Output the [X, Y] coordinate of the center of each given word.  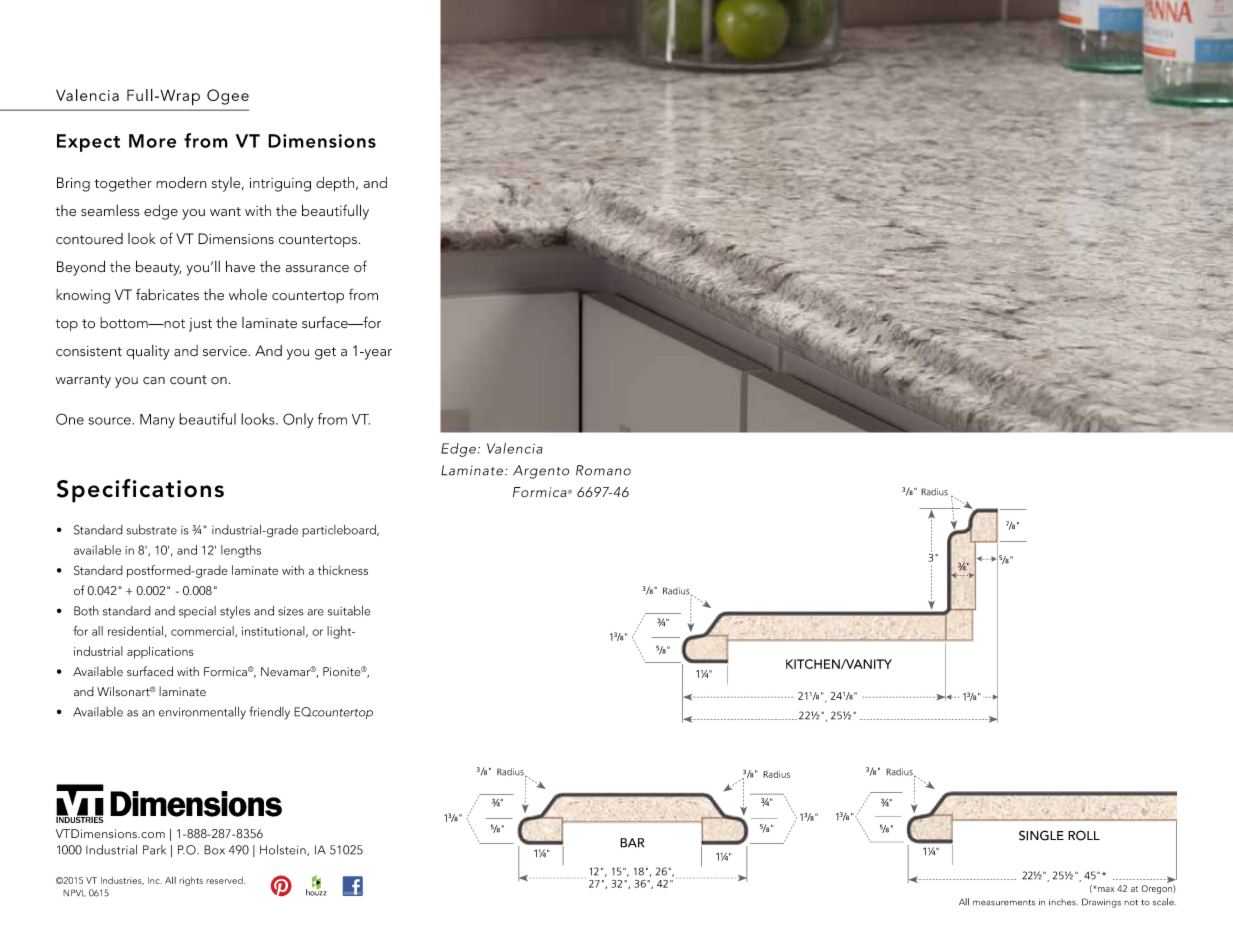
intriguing [280, 185]
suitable [349, 611]
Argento [541, 472]
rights [191, 881]
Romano [603, 470]
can [154, 380]
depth [336, 184]
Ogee [228, 97]
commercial [203, 631]
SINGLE [1041, 835]
